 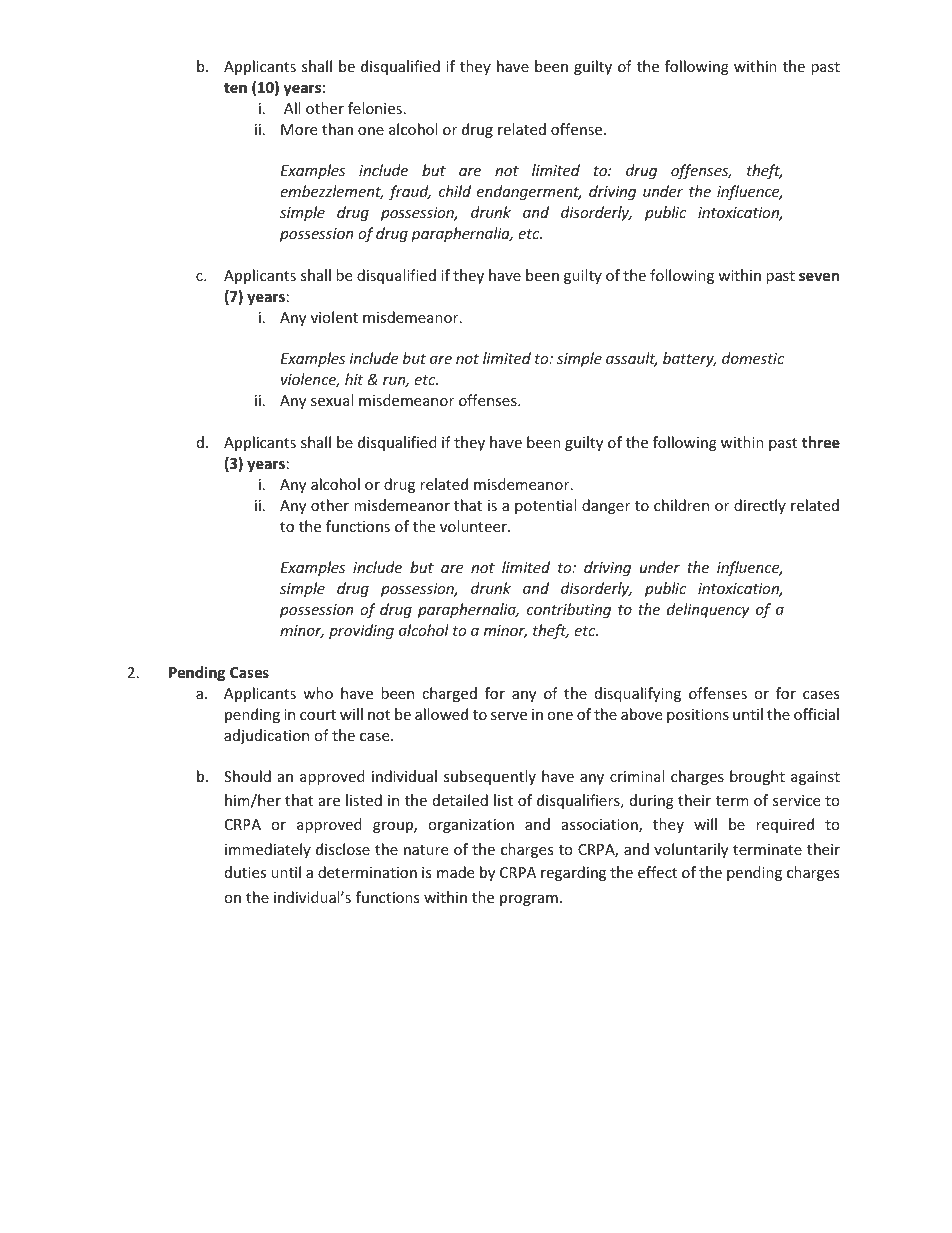 I want to click on sexual, so click(x=332, y=400).
